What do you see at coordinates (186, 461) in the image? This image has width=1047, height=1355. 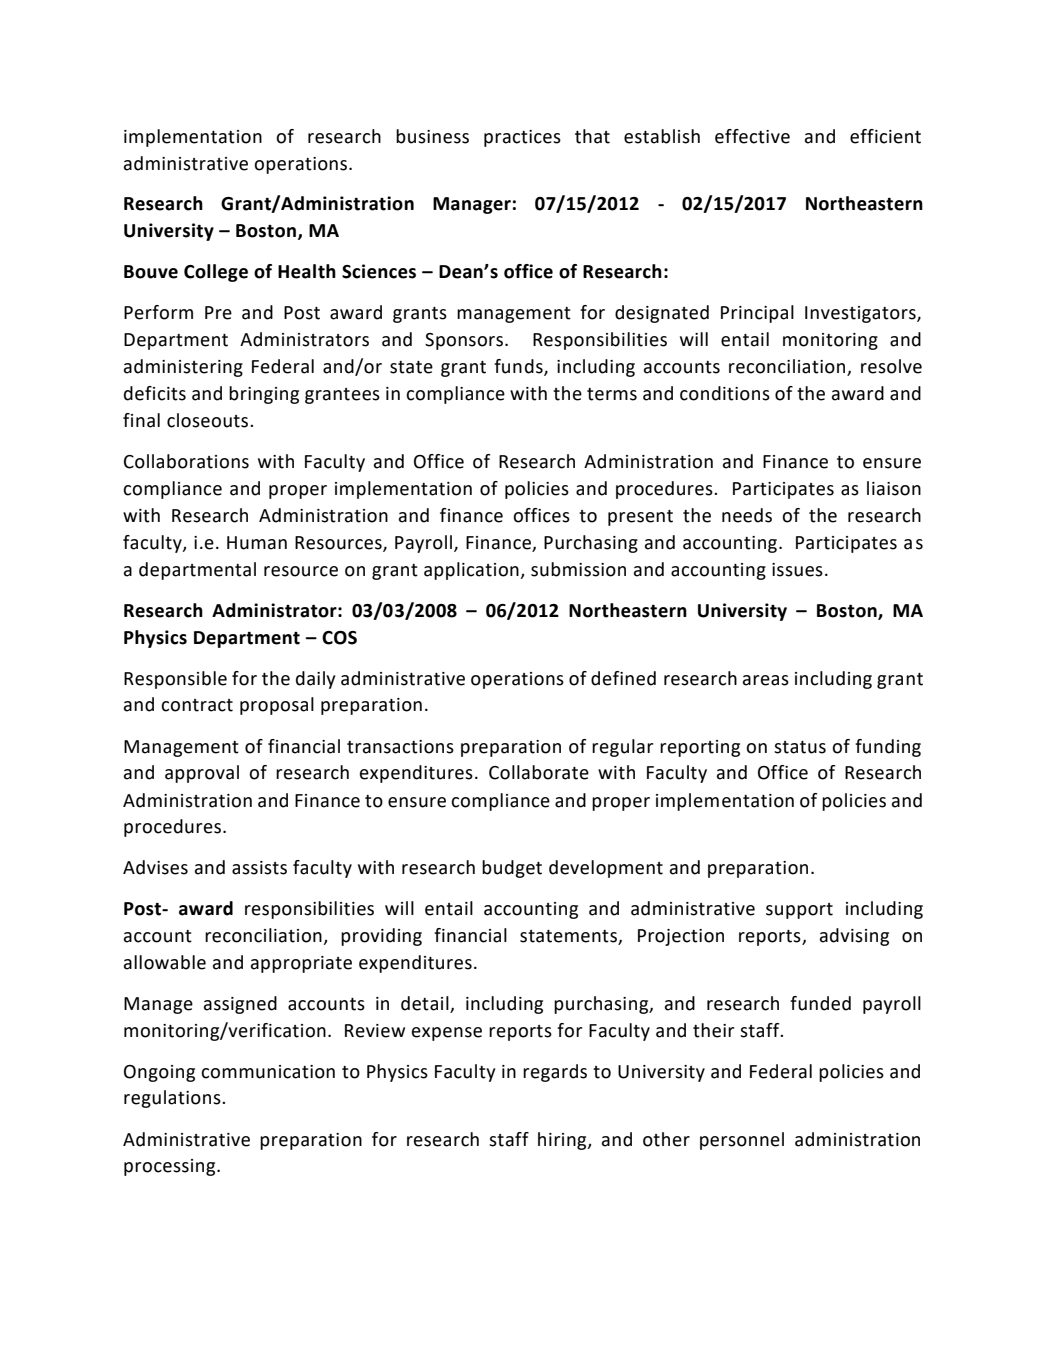 I see `Collaborations` at bounding box center [186, 461].
